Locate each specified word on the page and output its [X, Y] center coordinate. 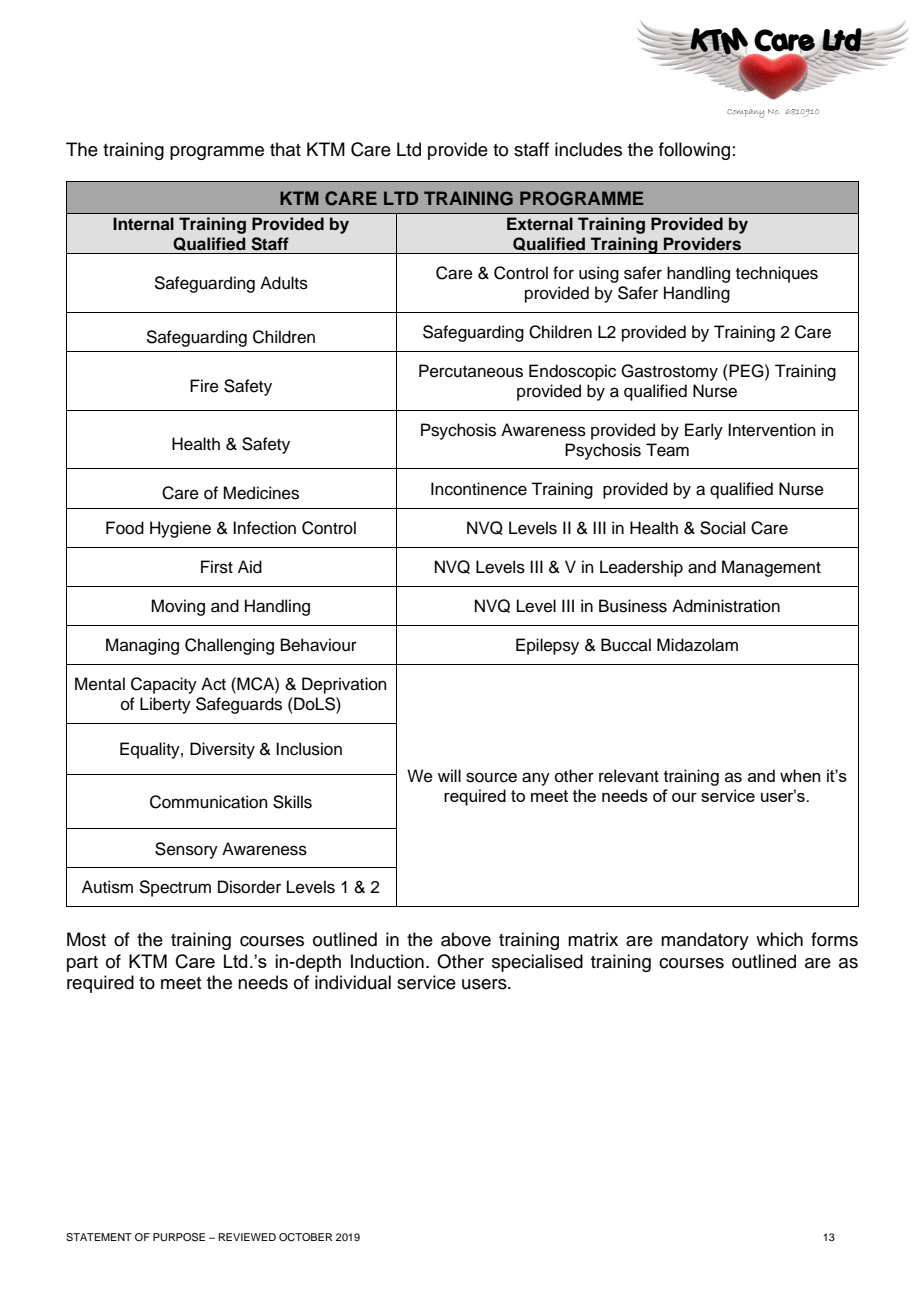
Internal [143, 224]
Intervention [772, 430]
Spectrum [175, 888]
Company [745, 113]
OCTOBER [306, 1237]
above [466, 939]
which [779, 939]
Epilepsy [547, 646]
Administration [726, 606]
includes [588, 149]
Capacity [164, 685]
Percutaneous [471, 371]
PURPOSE [179, 1237]
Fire [204, 386]
